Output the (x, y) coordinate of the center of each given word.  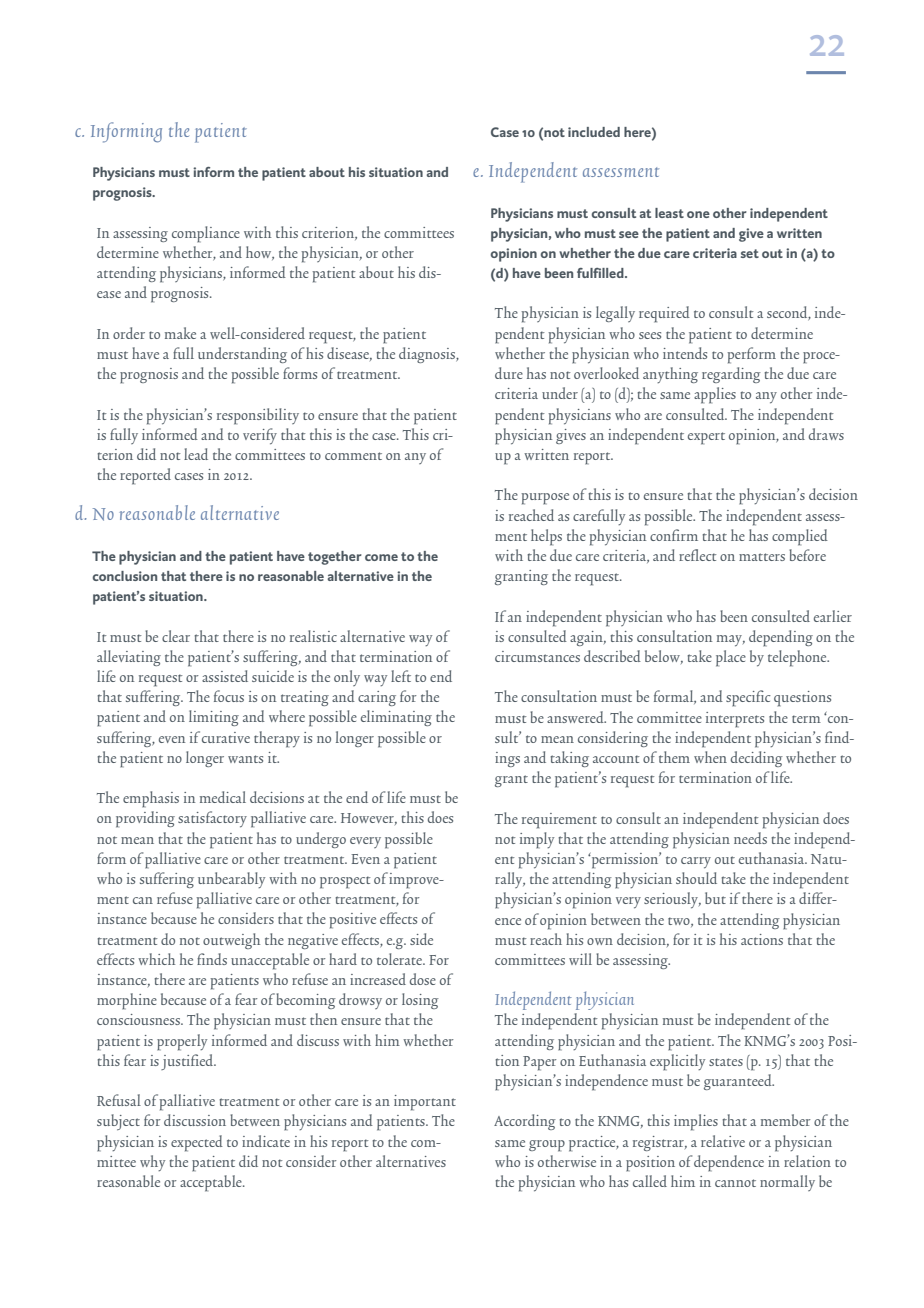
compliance (206, 234)
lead (196, 454)
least (669, 213)
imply (537, 840)
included (594, 132)
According (525, 1122)
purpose (545, 499)
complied (800, 537)
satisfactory (212, 819)
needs (750, 838)
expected (197, 1143)
